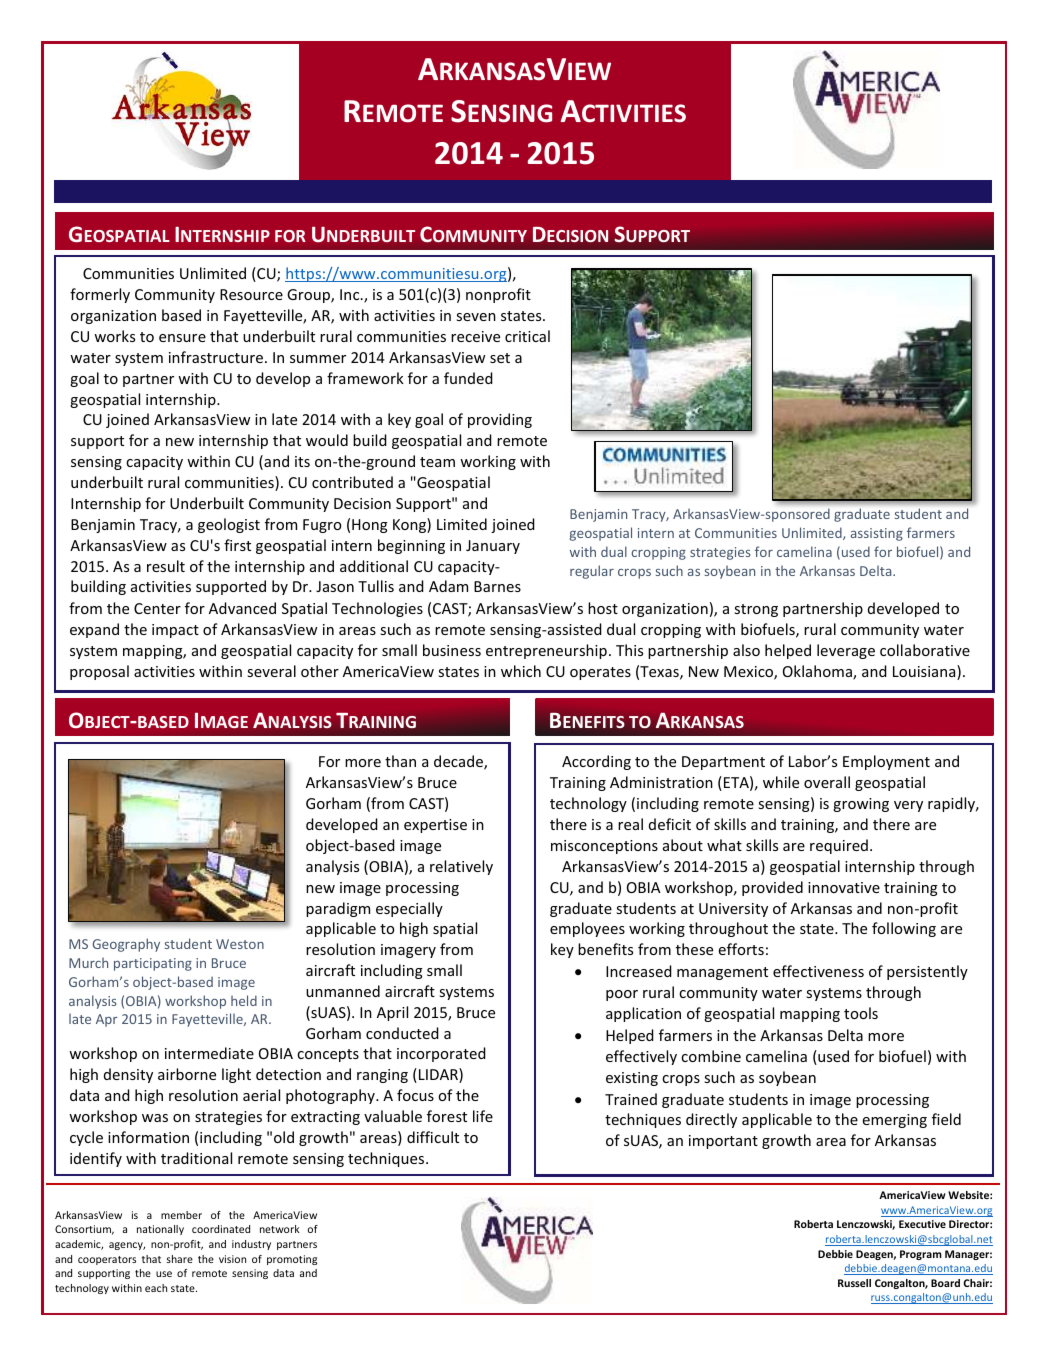 The image size is (1048, 1356). What do you see at coordinates (166, 566) in the screenshot?
I see `result` at bounding box center [166, 566].
